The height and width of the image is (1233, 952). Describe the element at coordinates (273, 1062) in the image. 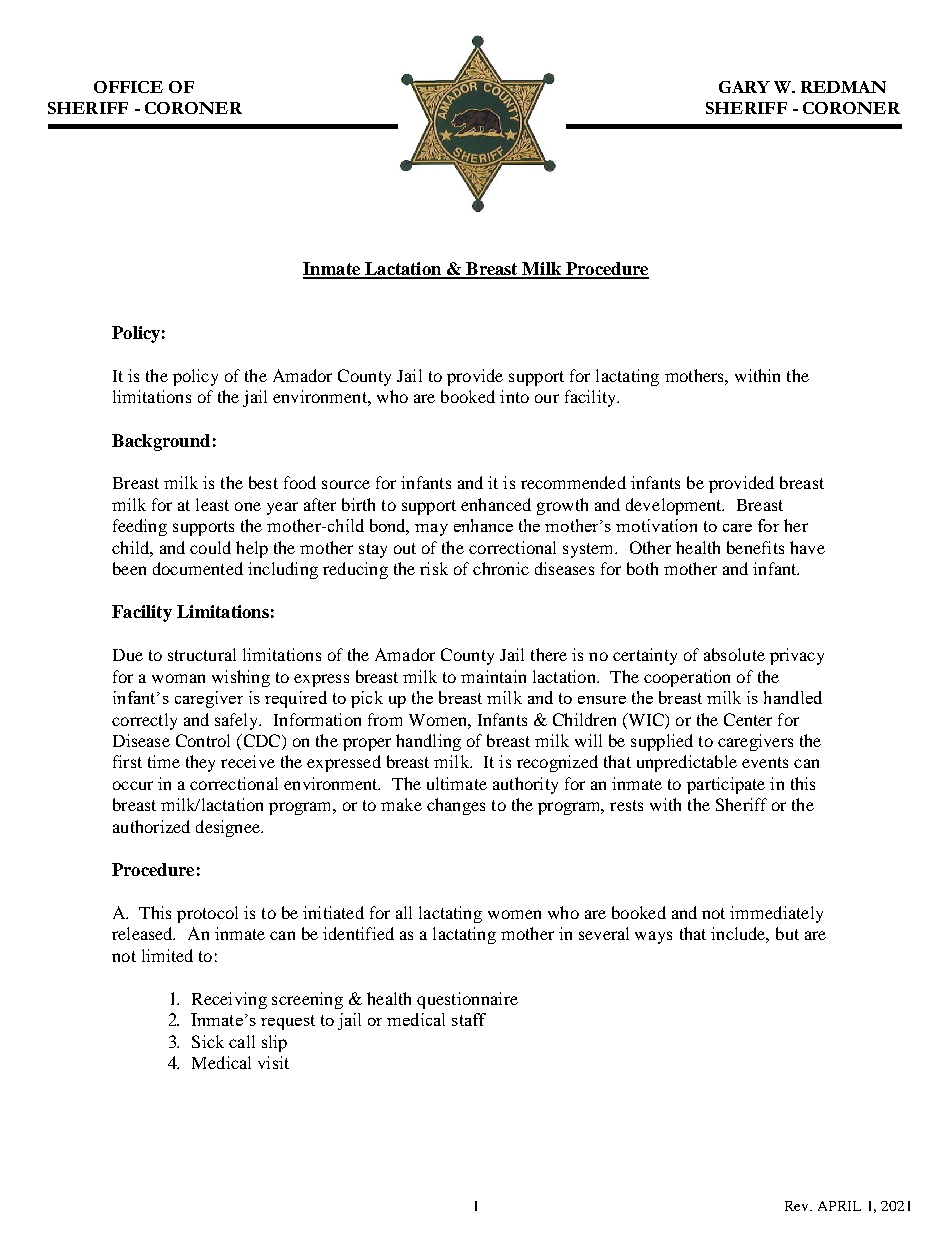

I see `visit` at that location.
